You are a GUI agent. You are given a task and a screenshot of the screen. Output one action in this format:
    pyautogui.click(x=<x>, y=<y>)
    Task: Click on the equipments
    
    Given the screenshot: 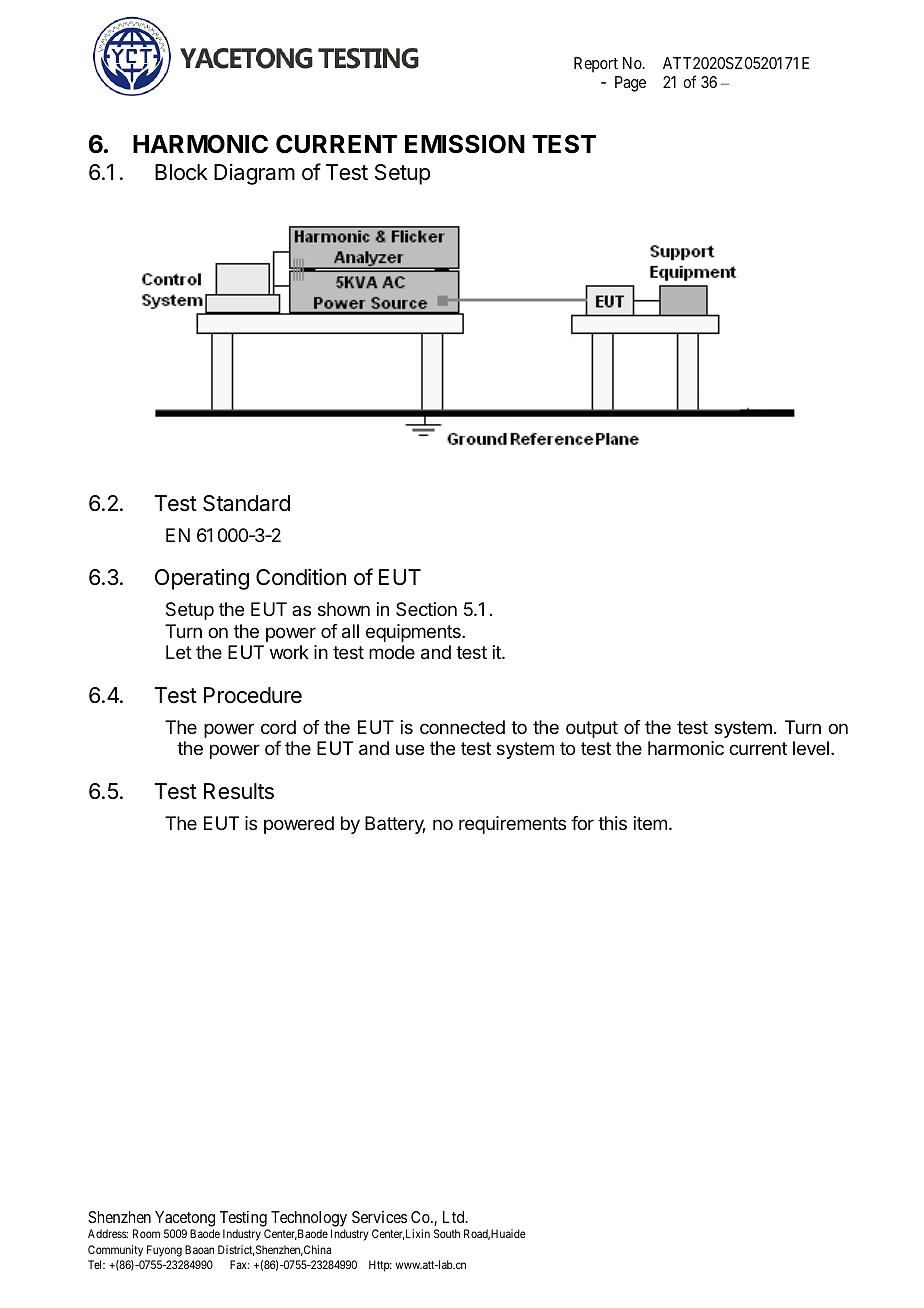 What is the action you would take?
    pyautogui.click(x=414, y=633)
